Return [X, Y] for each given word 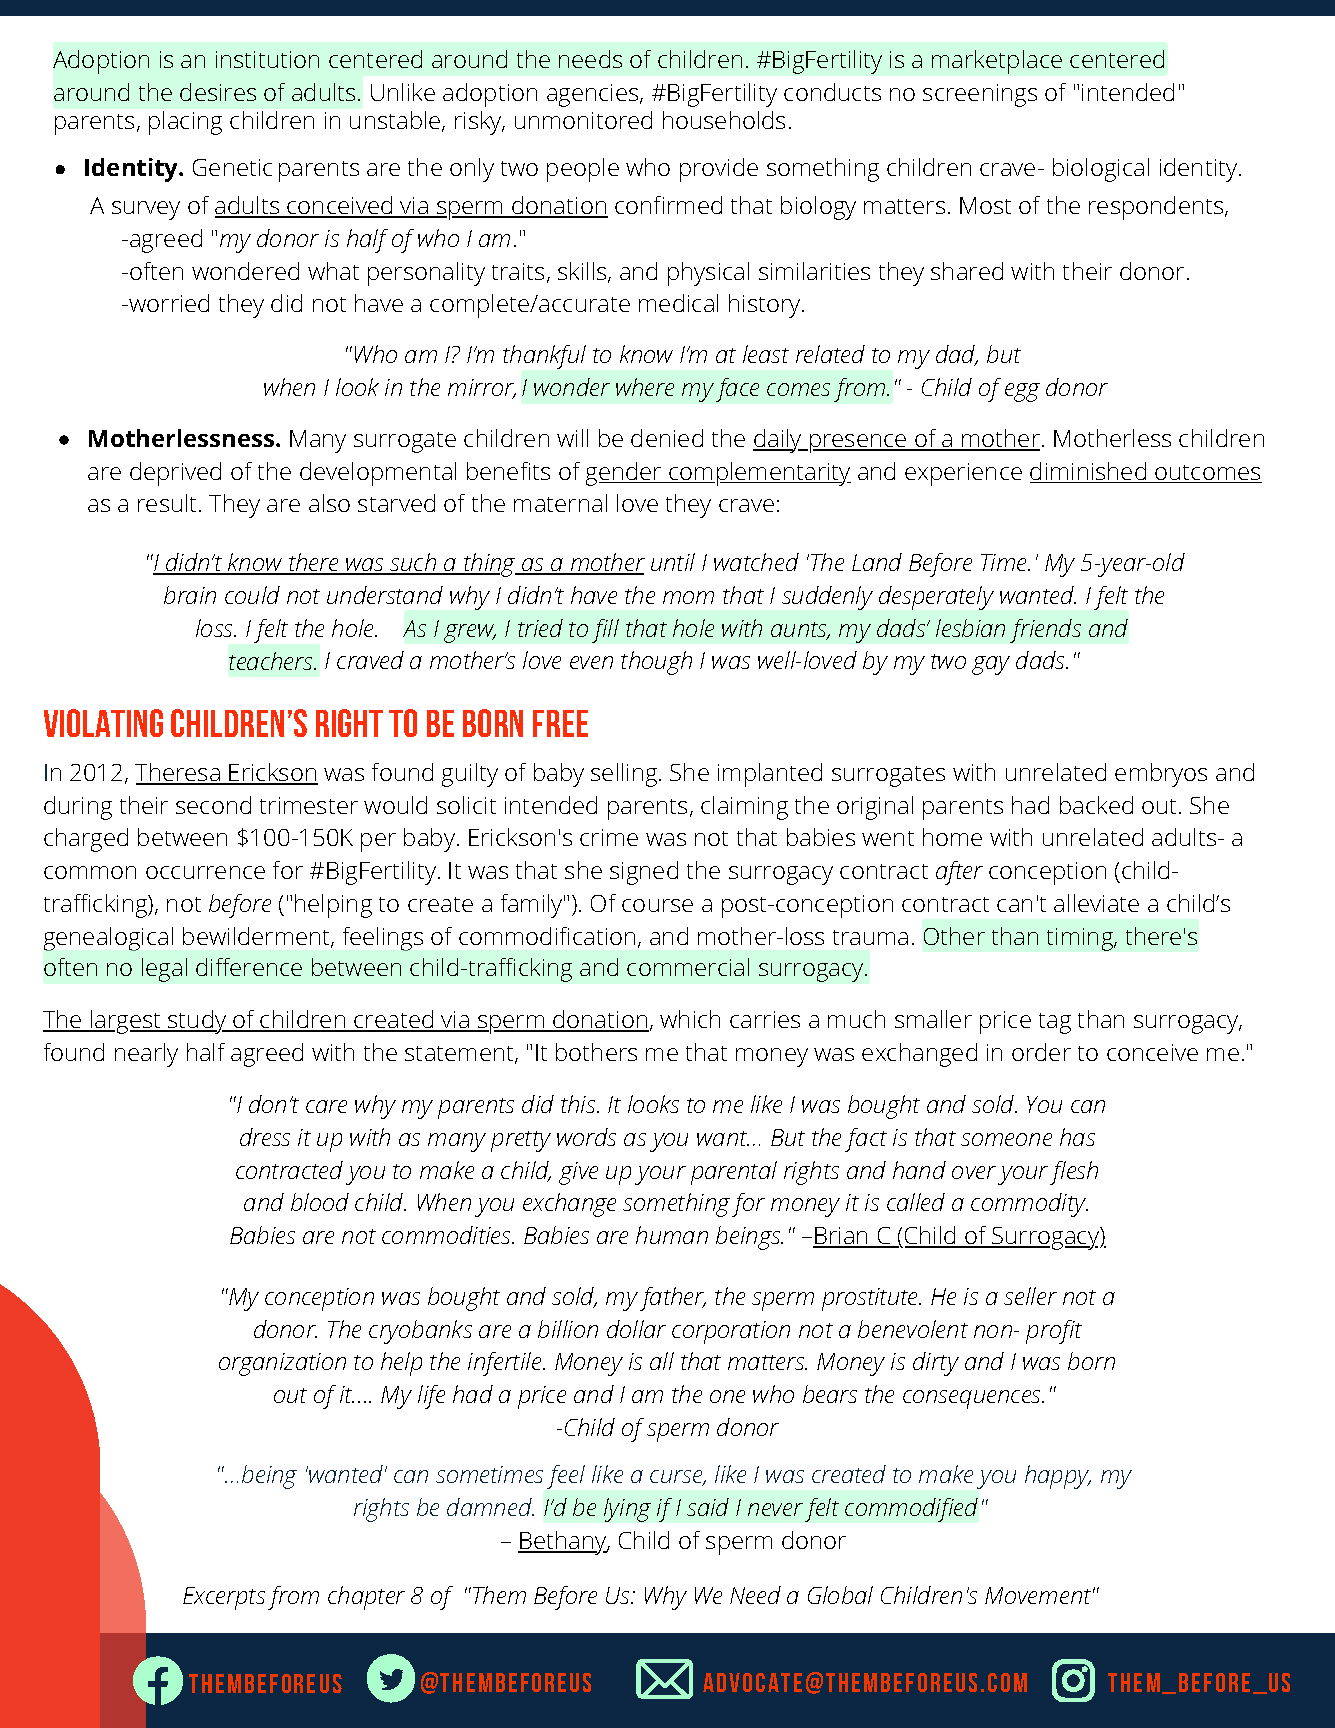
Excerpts [224, 1598]
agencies [594, 95]
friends [1045, 631]
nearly [146, 1055]
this [579, 1104]
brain [190, 595]
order [1041, 1052]
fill [605, 631]
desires [218, 92]
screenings [980, 95]
